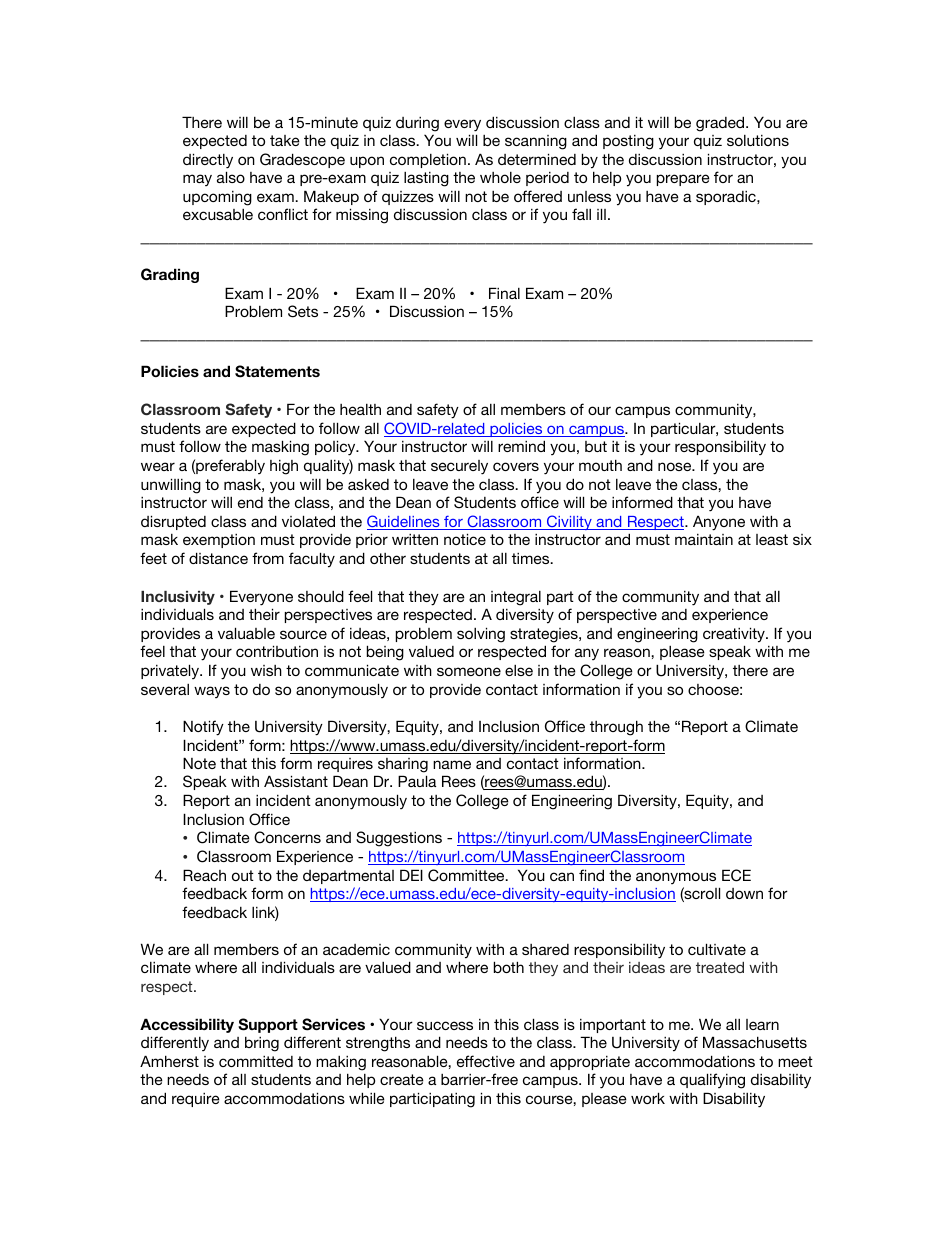  I want to click on directly, so click(208, 161).
